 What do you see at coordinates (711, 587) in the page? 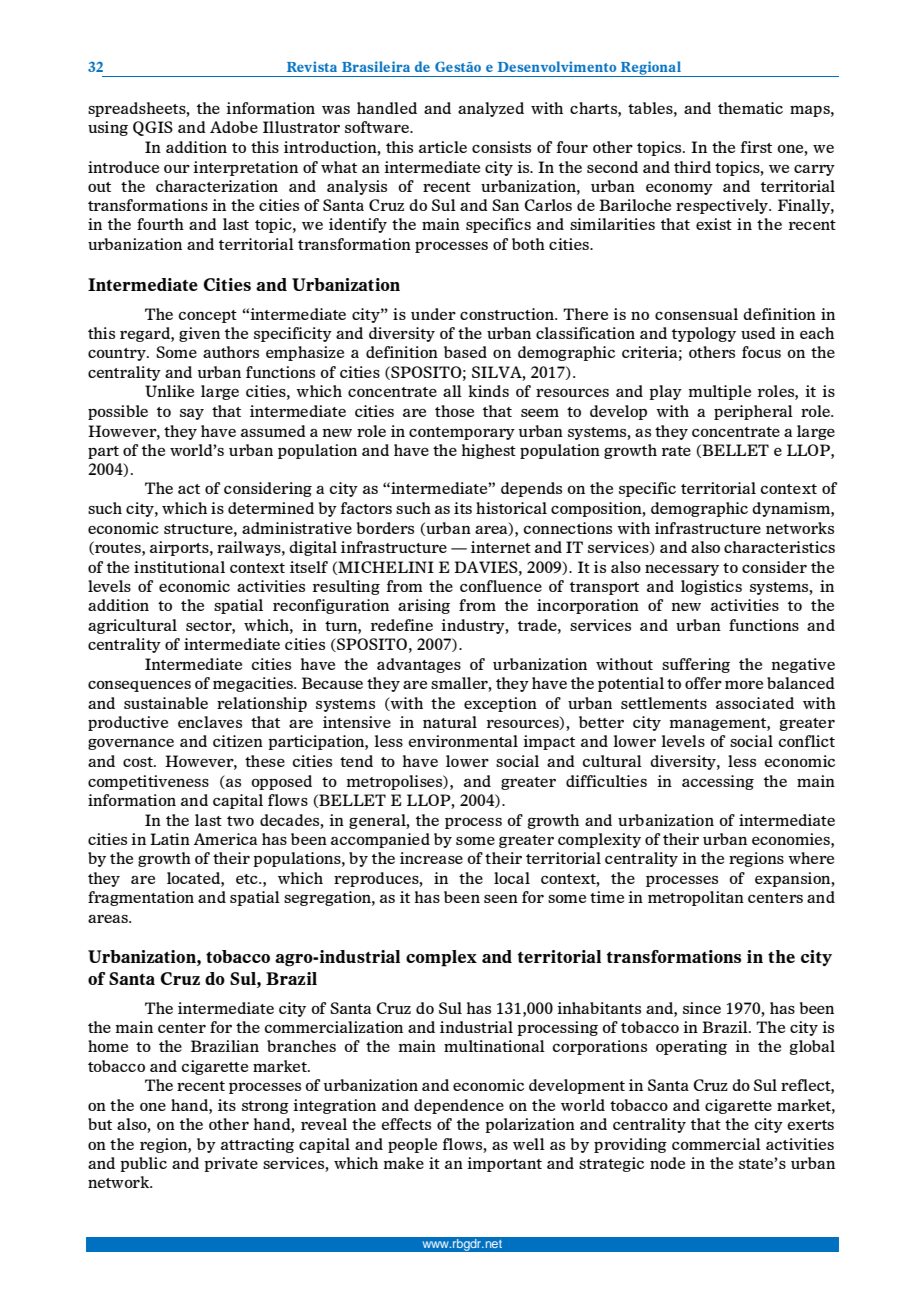
I see `logistics` at bounding box center [711, 587].
